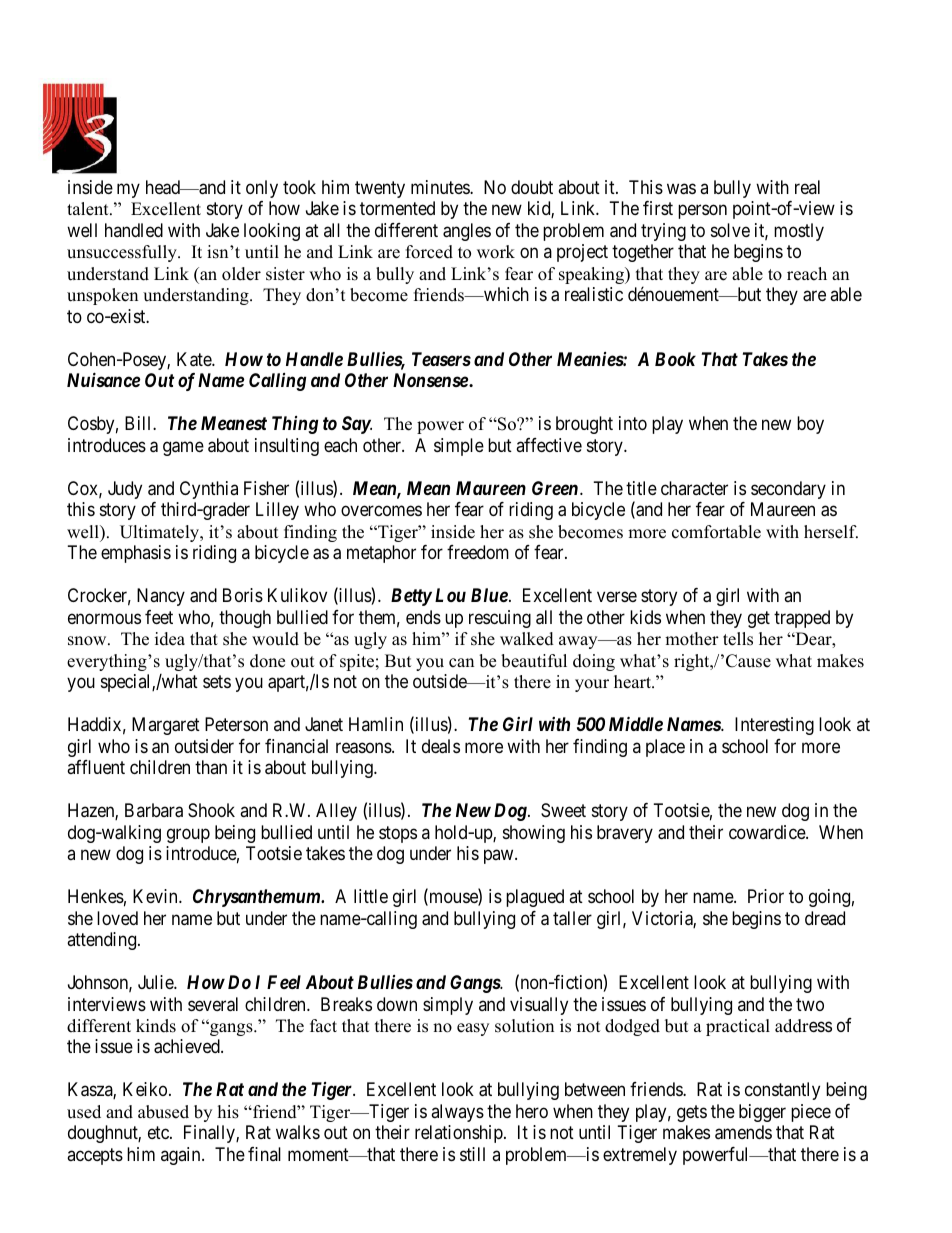  What do you see at coordinates (738, 639) in the document?
I see `tells` at bounding box center [738, 639].
